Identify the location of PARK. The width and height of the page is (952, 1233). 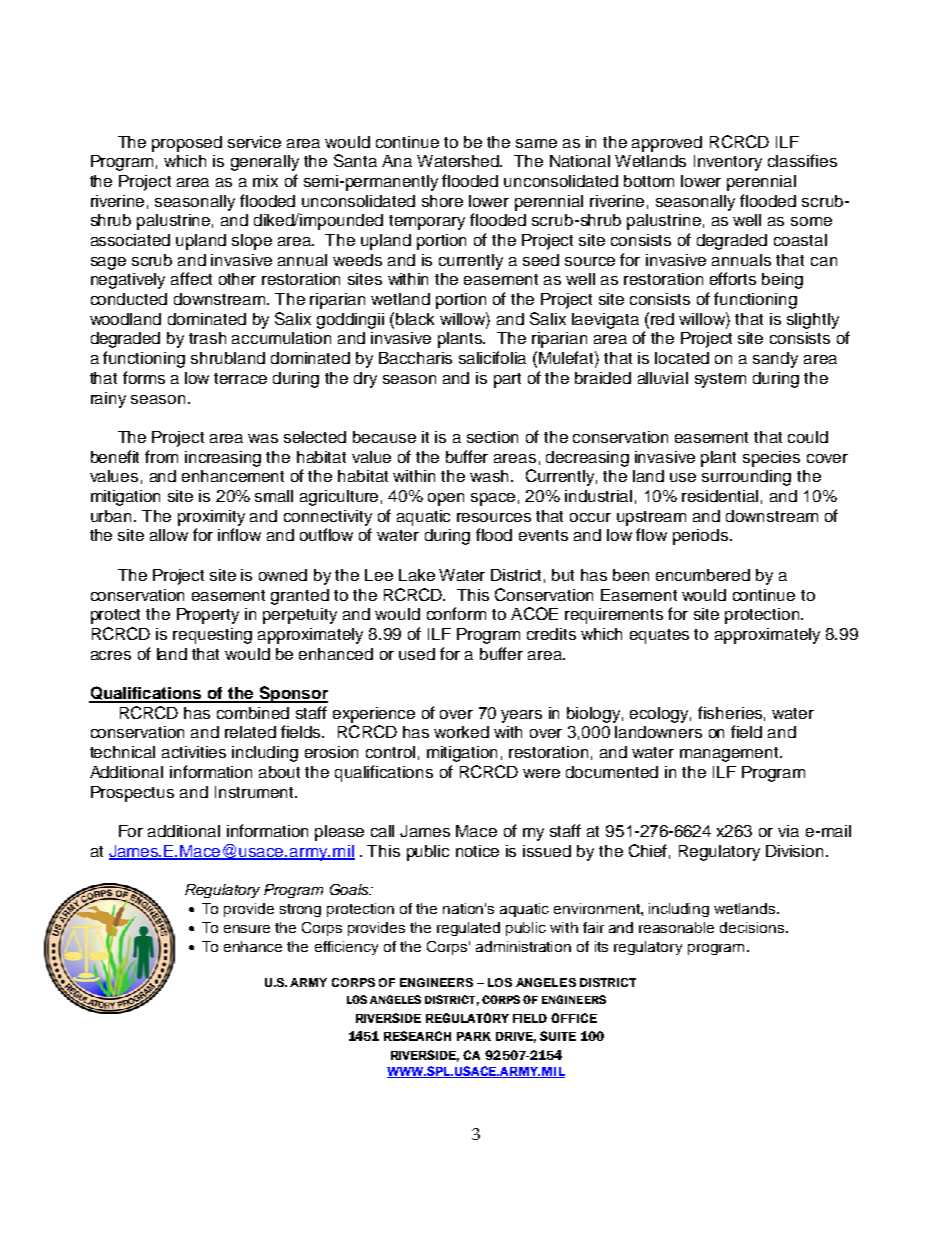
(474, 1036).
